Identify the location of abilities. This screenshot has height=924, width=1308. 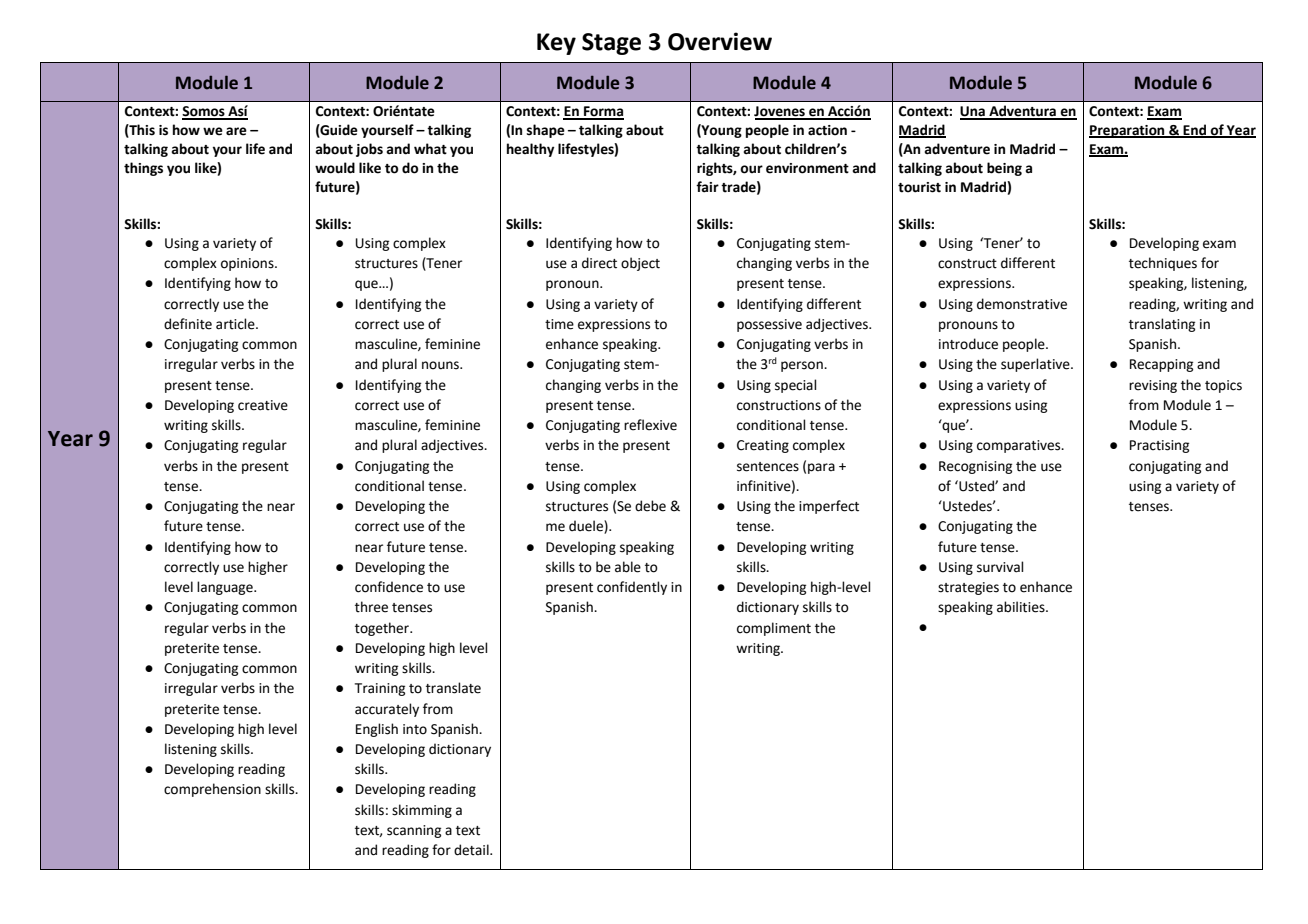
(1022, 607).
